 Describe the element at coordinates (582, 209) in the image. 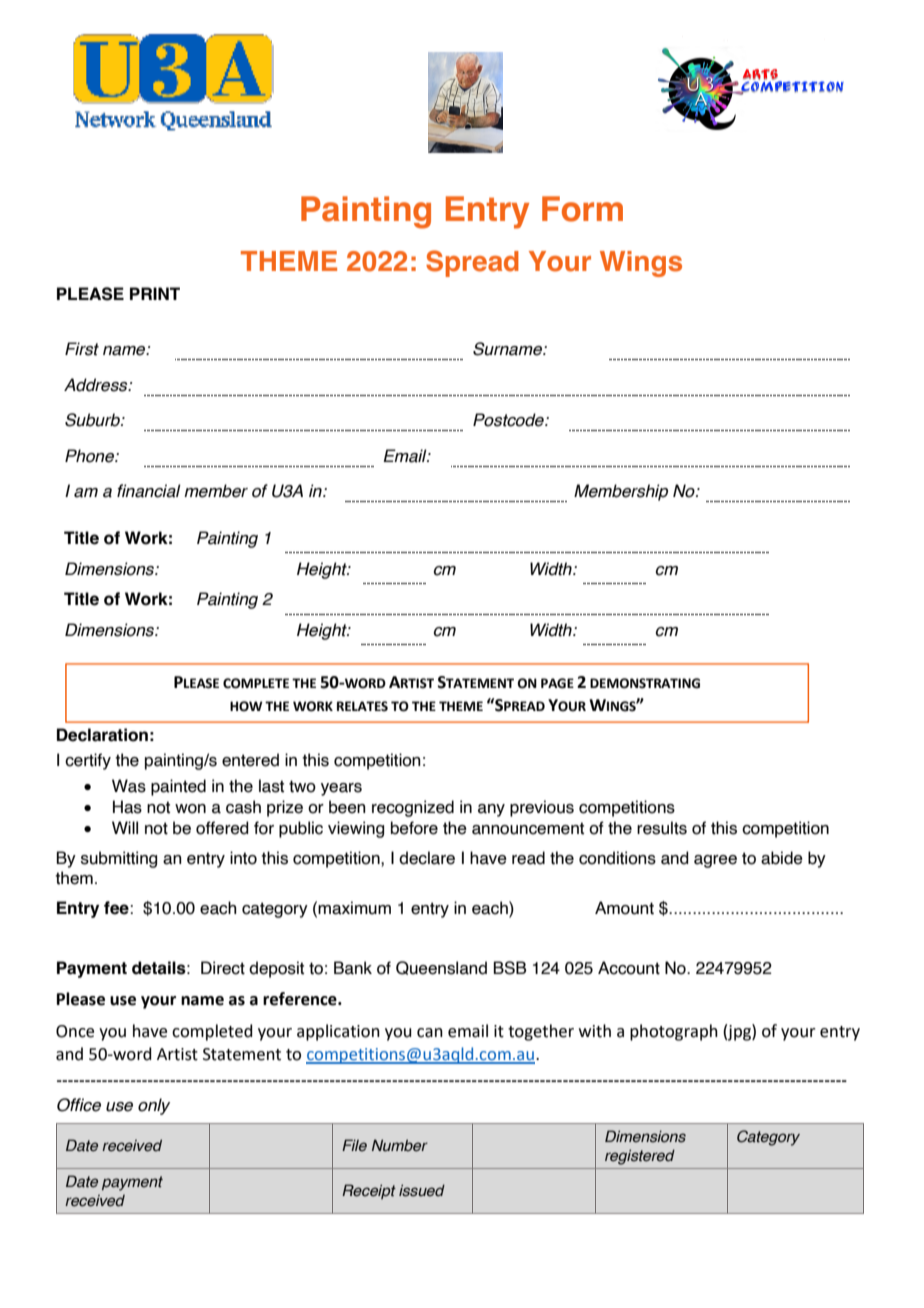

I see `Form` at that location.
